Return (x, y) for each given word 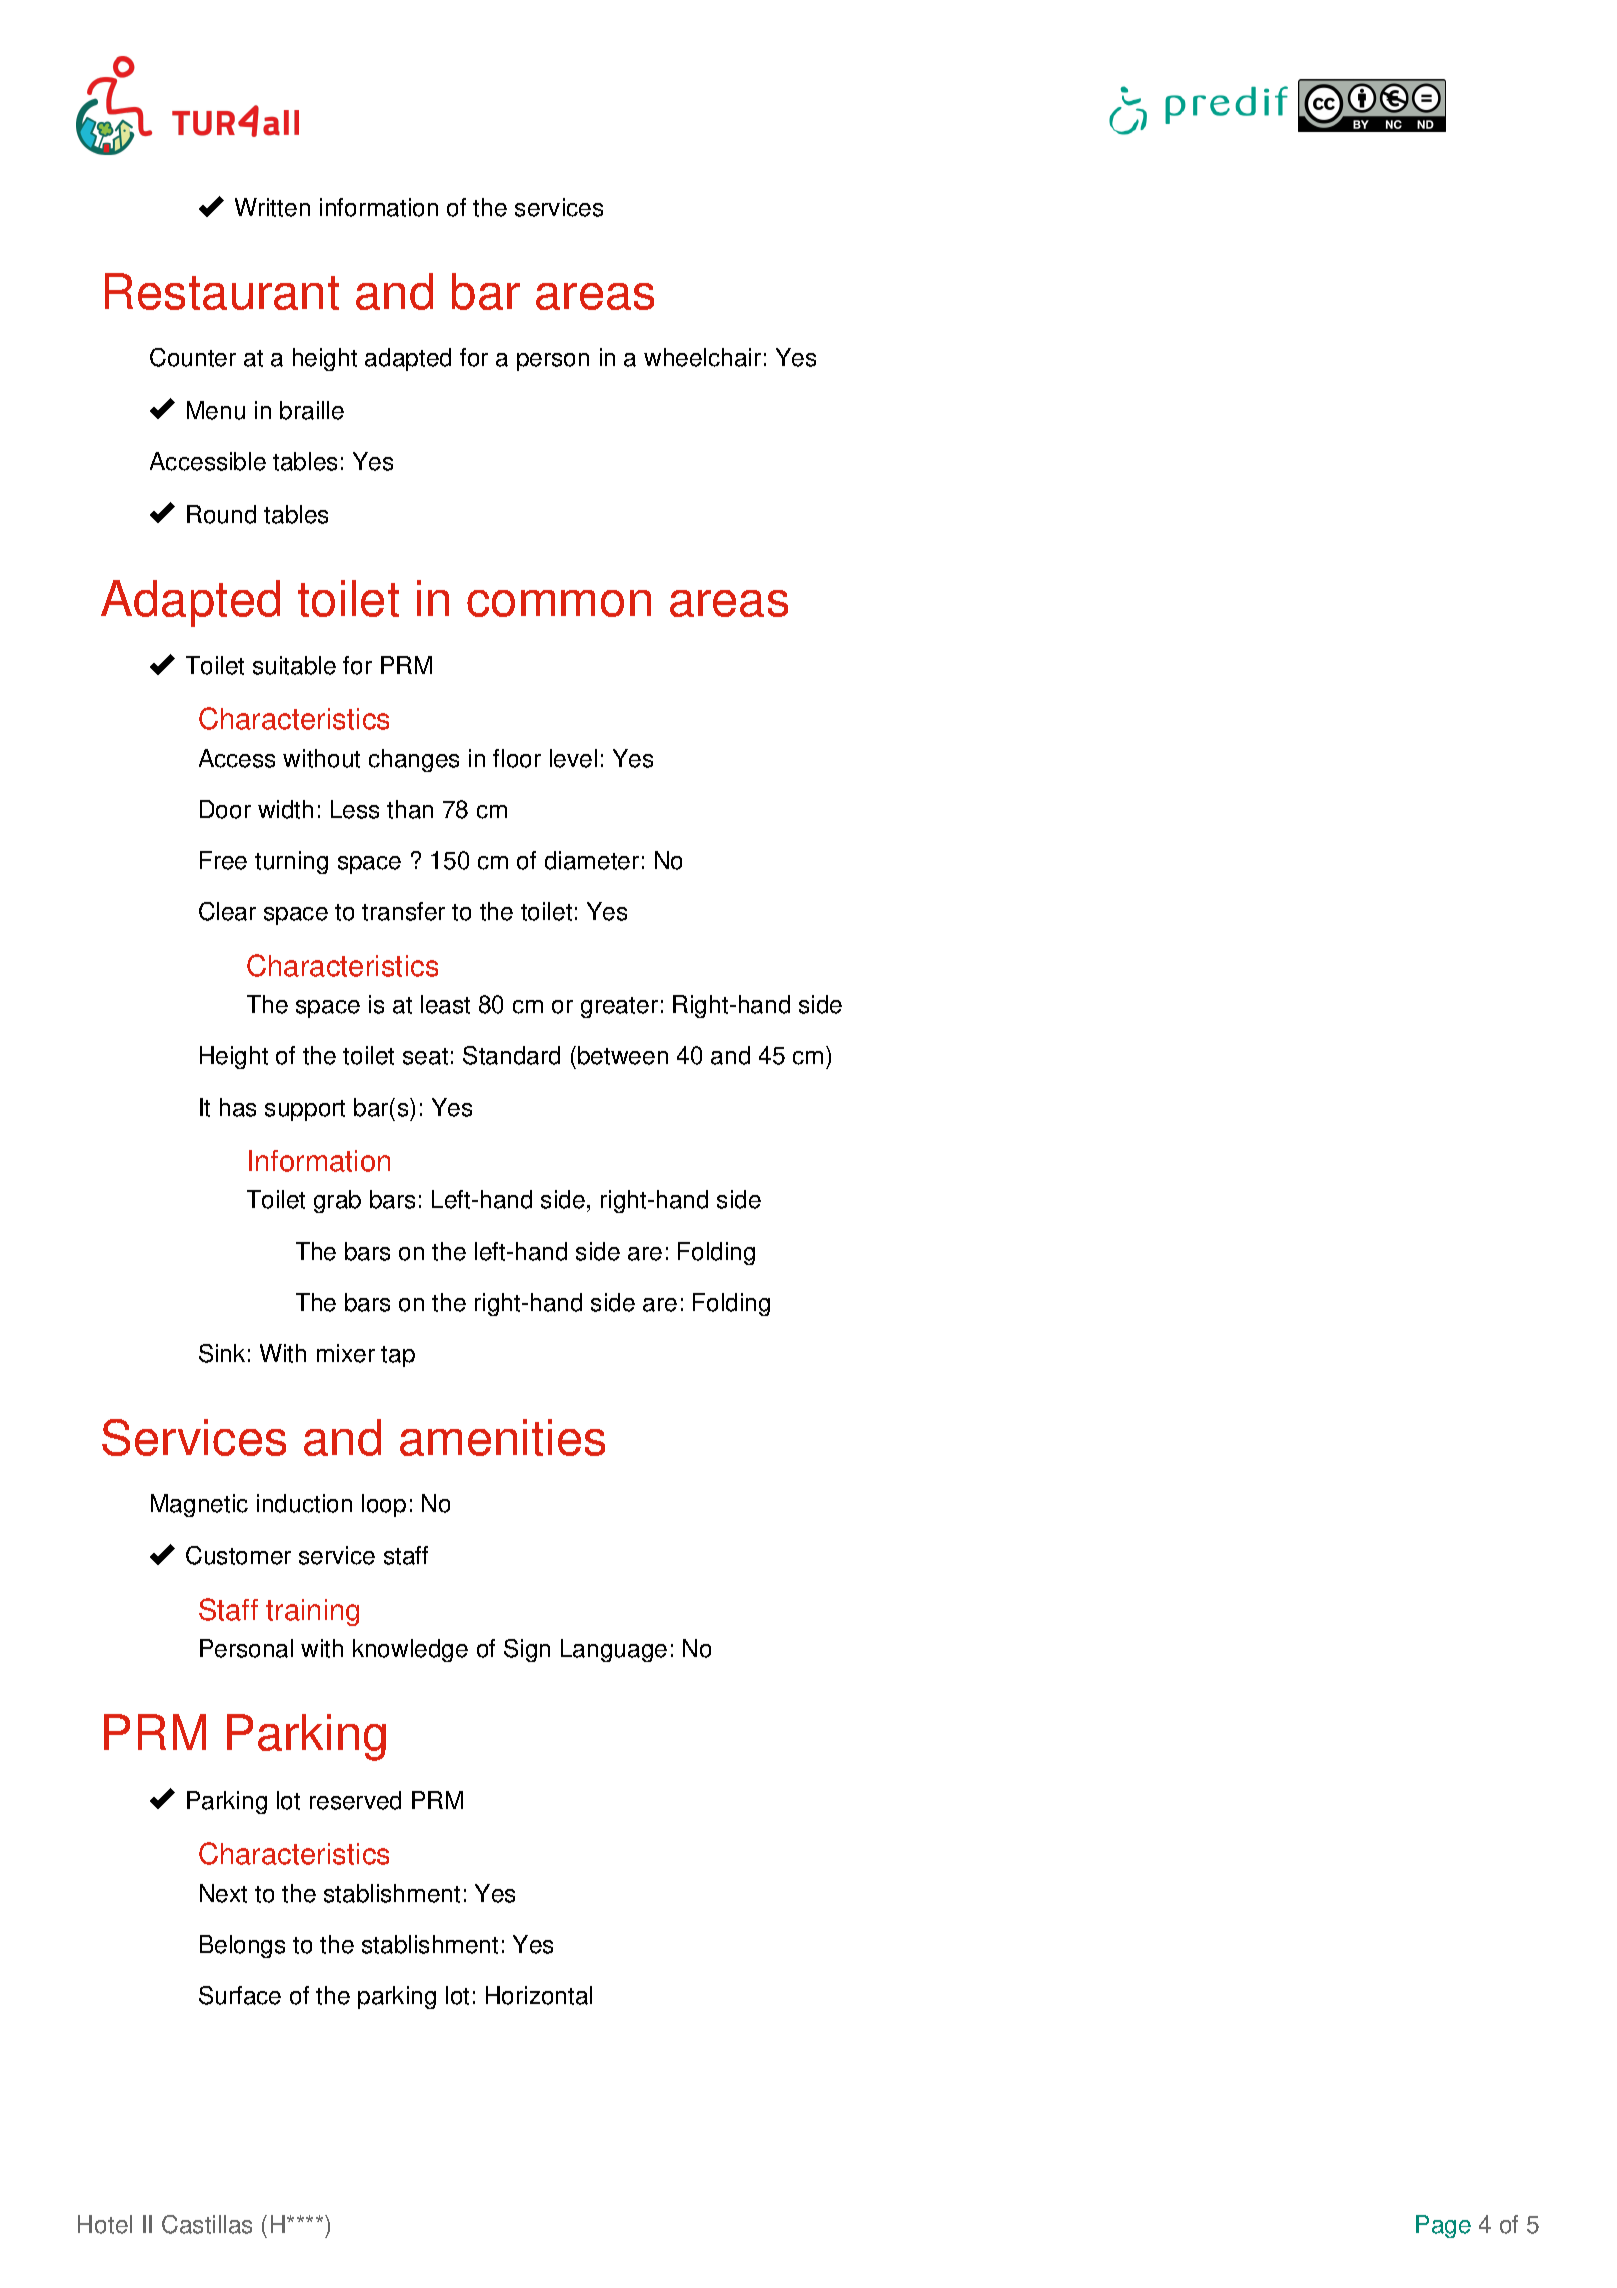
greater (619, 1007)
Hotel (105, 2224)
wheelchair (702, 357)
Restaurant (222, 291)
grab (337, 1201)
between (623, 1055)
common (559, 603)
